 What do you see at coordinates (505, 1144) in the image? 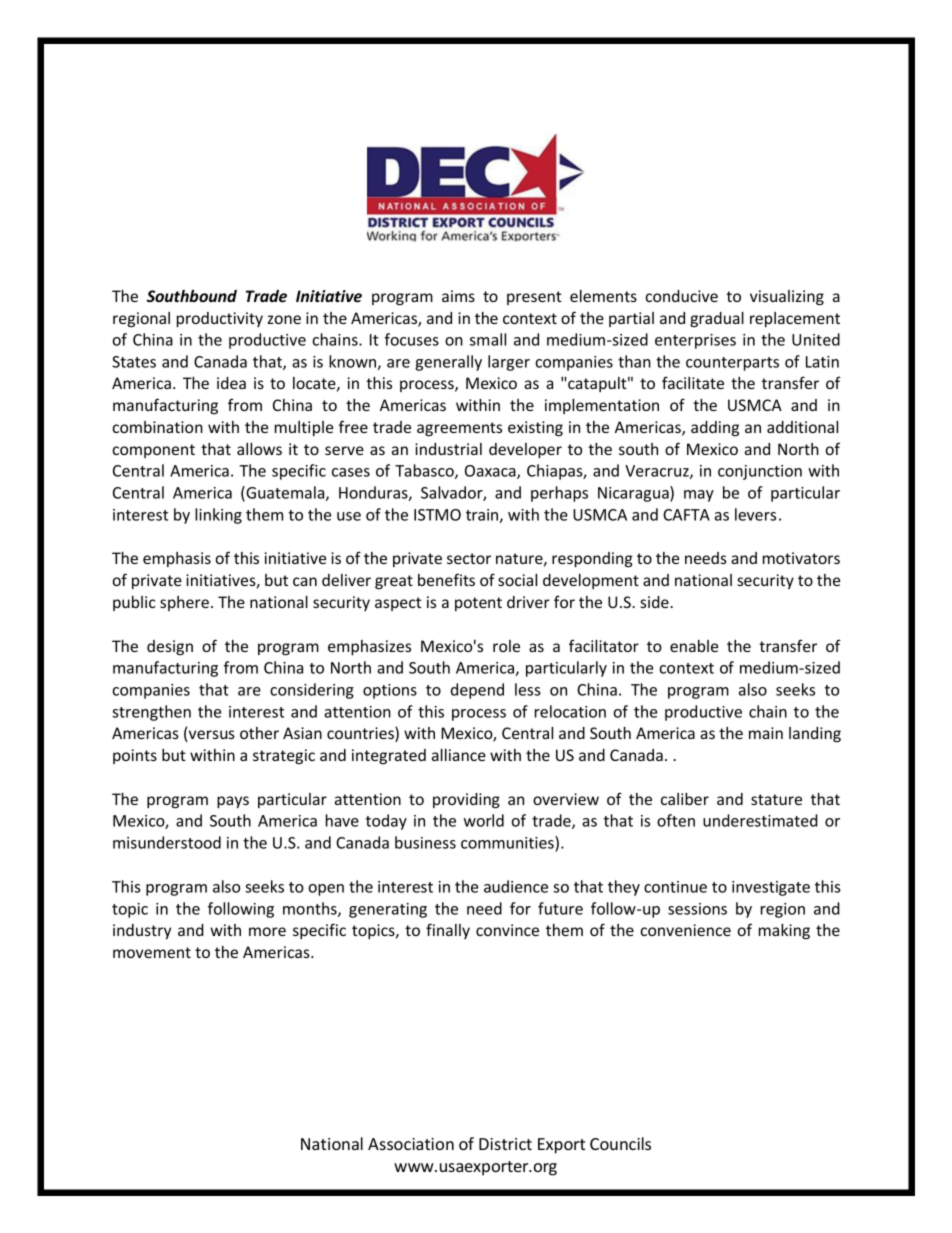
I see `District` at bounding box center [505, 1144].
